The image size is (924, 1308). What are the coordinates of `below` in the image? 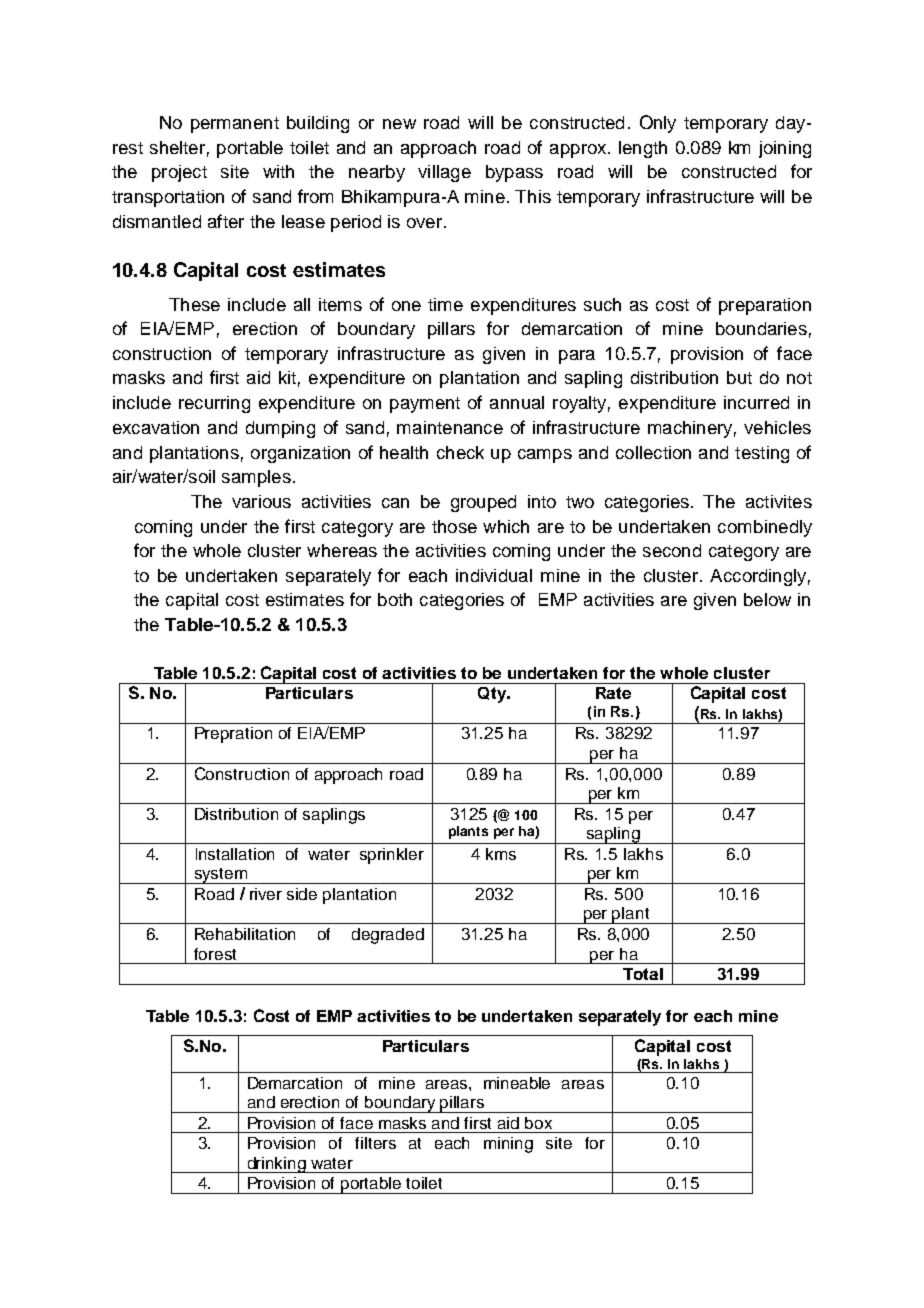 It's located at (767, 599).
